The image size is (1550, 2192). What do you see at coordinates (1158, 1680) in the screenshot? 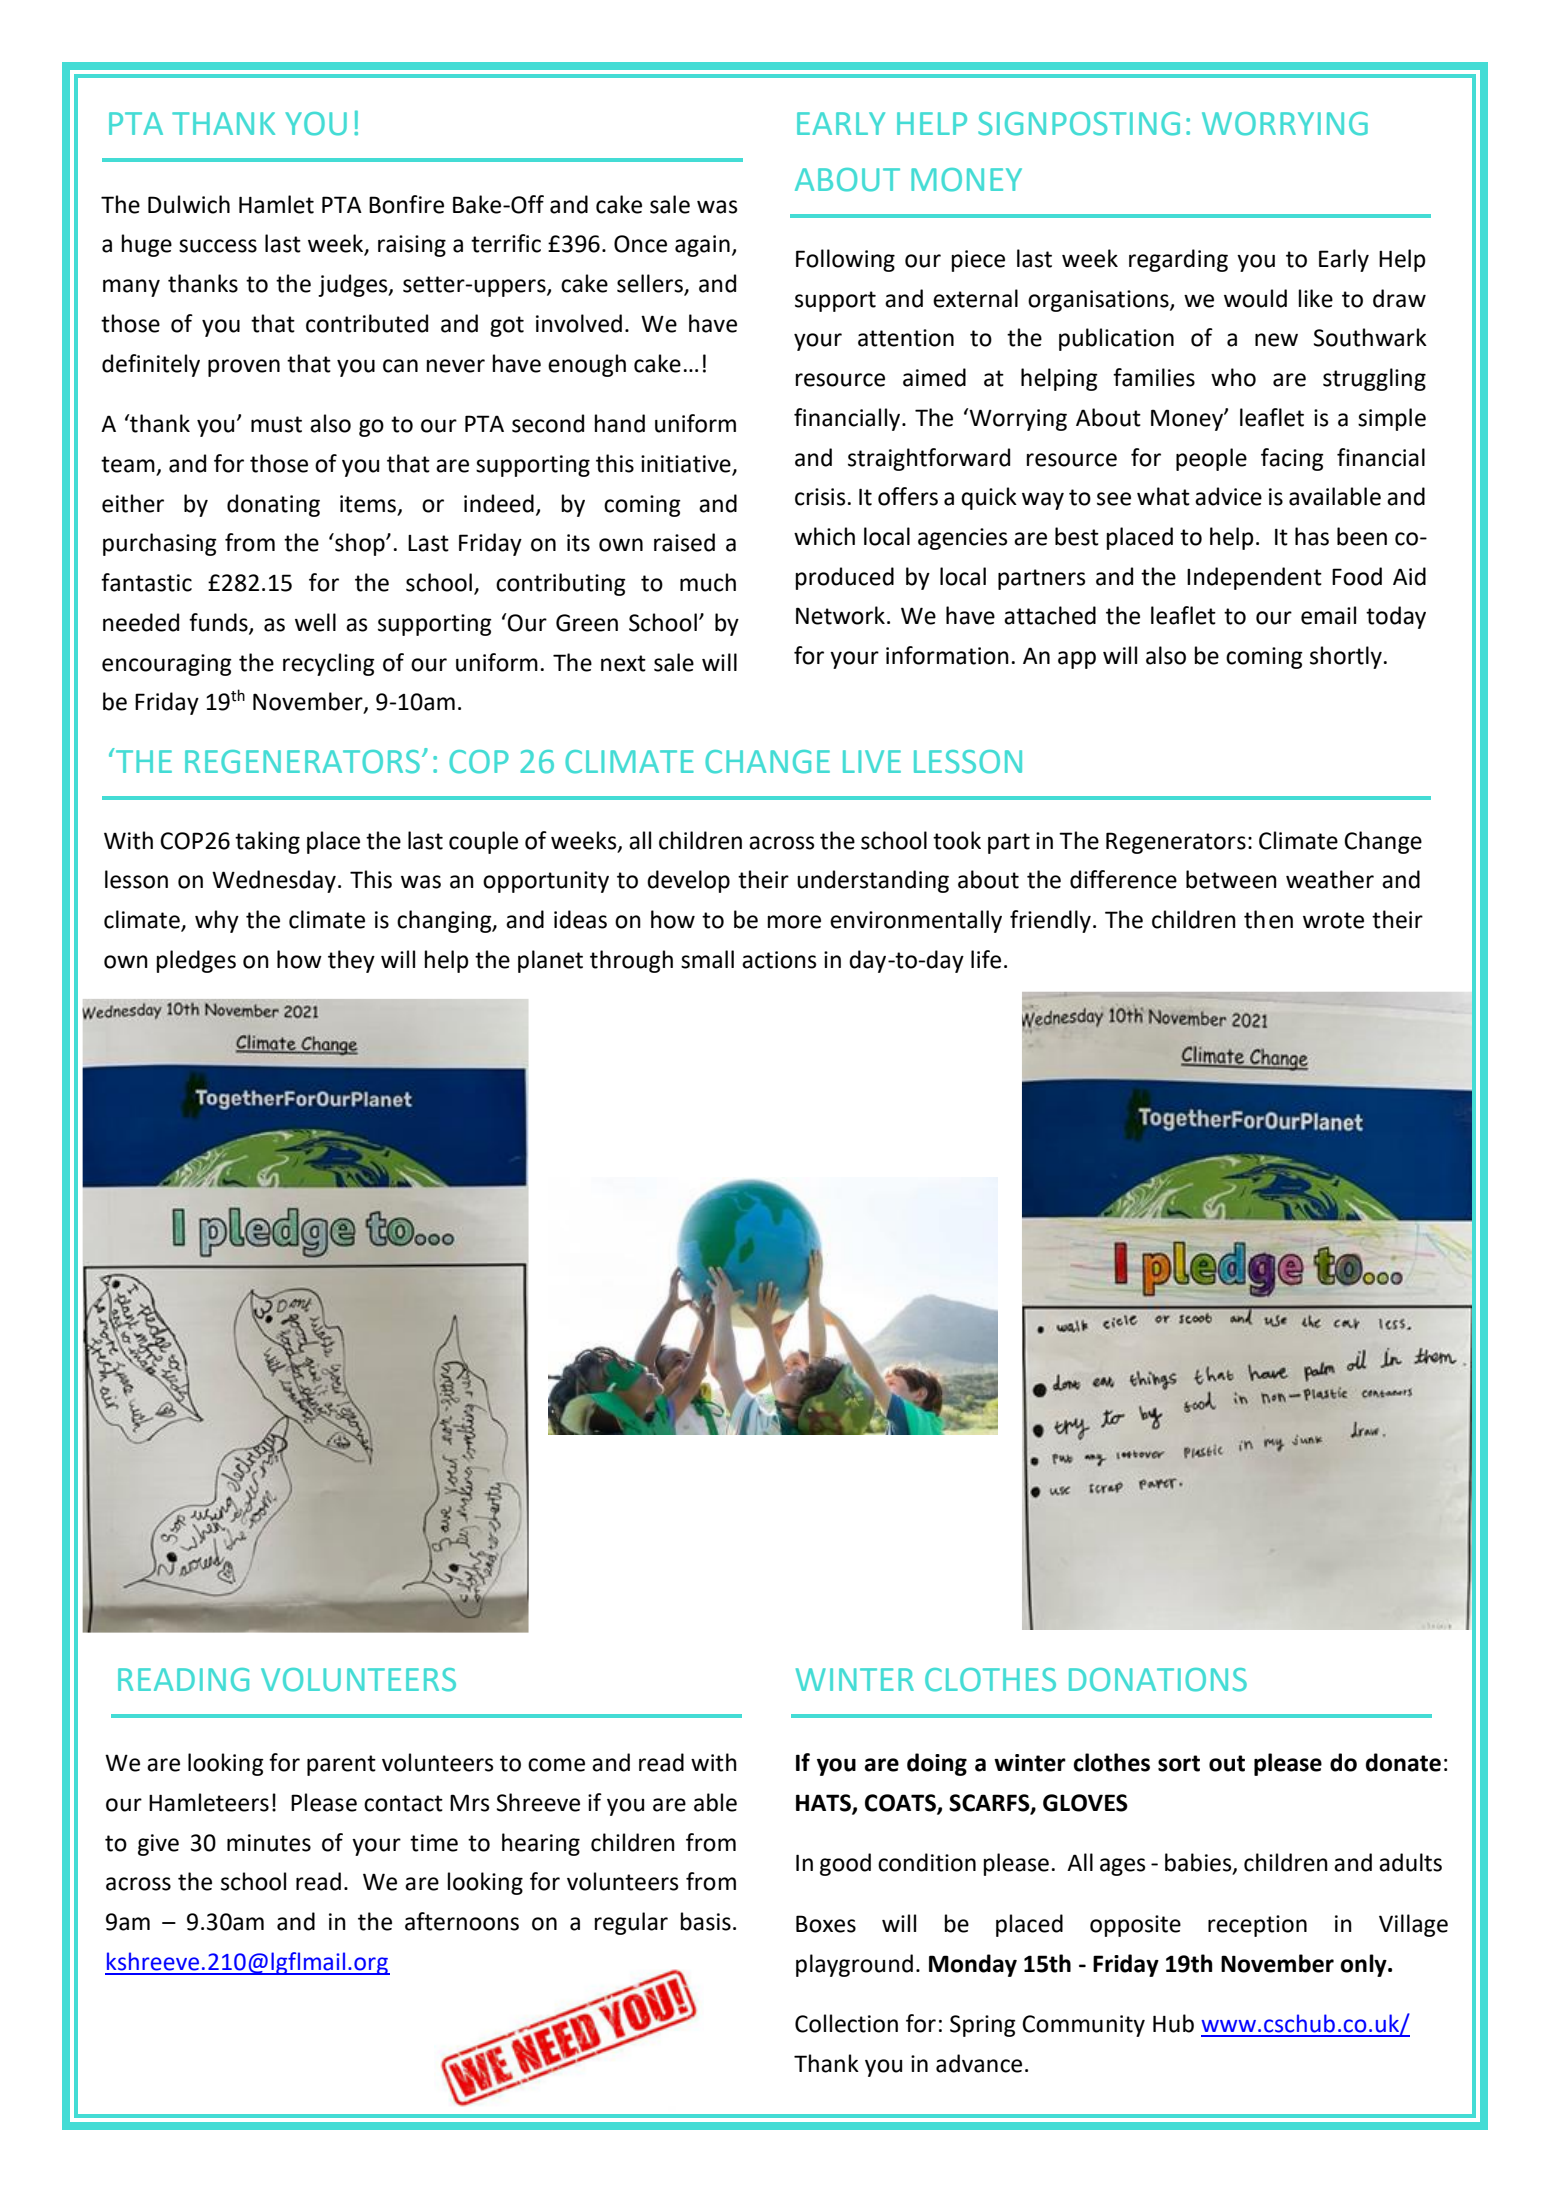
I see `DONATIONS` at bounding box center [1158, 1680].
